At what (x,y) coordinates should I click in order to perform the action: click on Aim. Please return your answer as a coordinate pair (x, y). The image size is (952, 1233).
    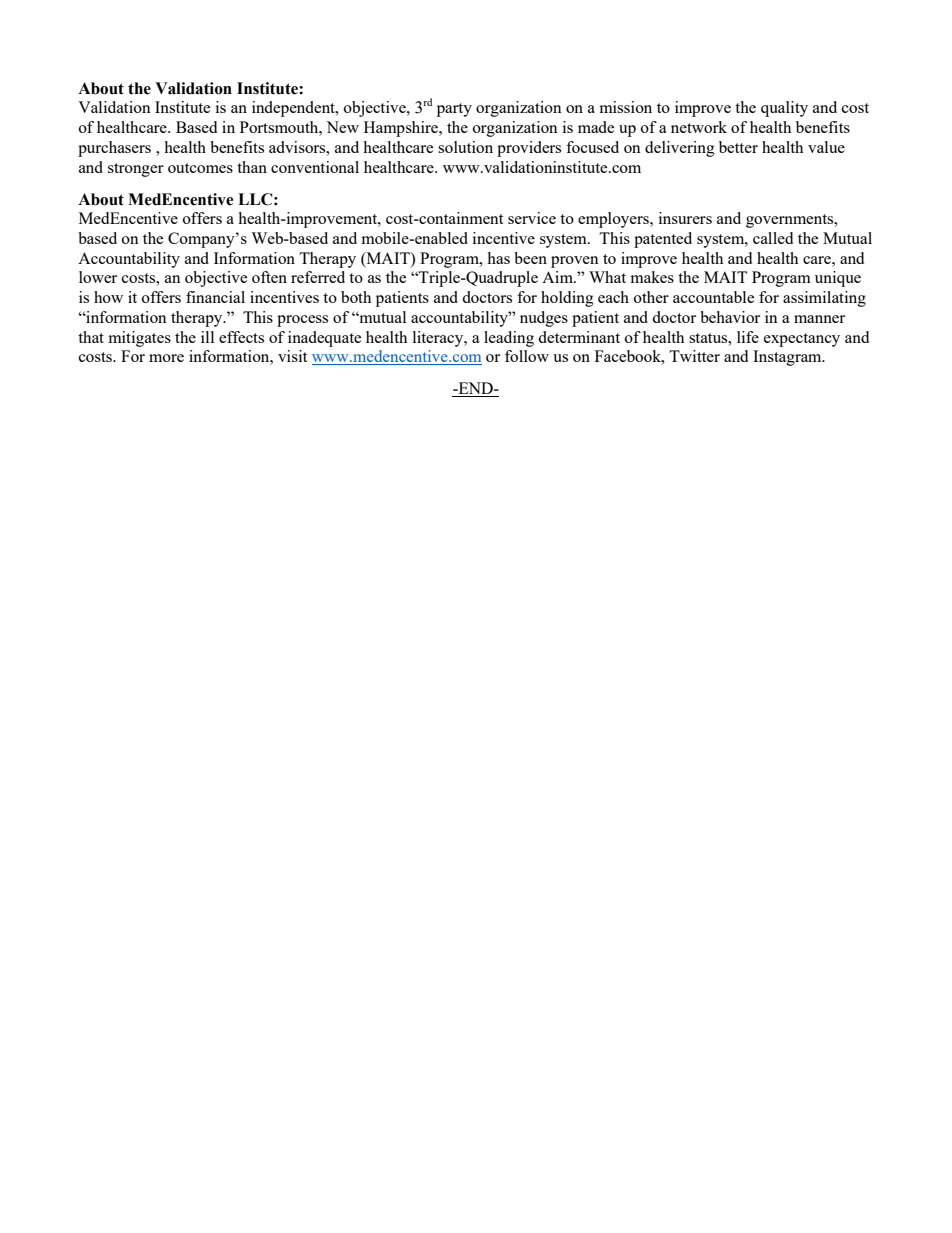
    Looking at the image, I should click on (558, 277).
